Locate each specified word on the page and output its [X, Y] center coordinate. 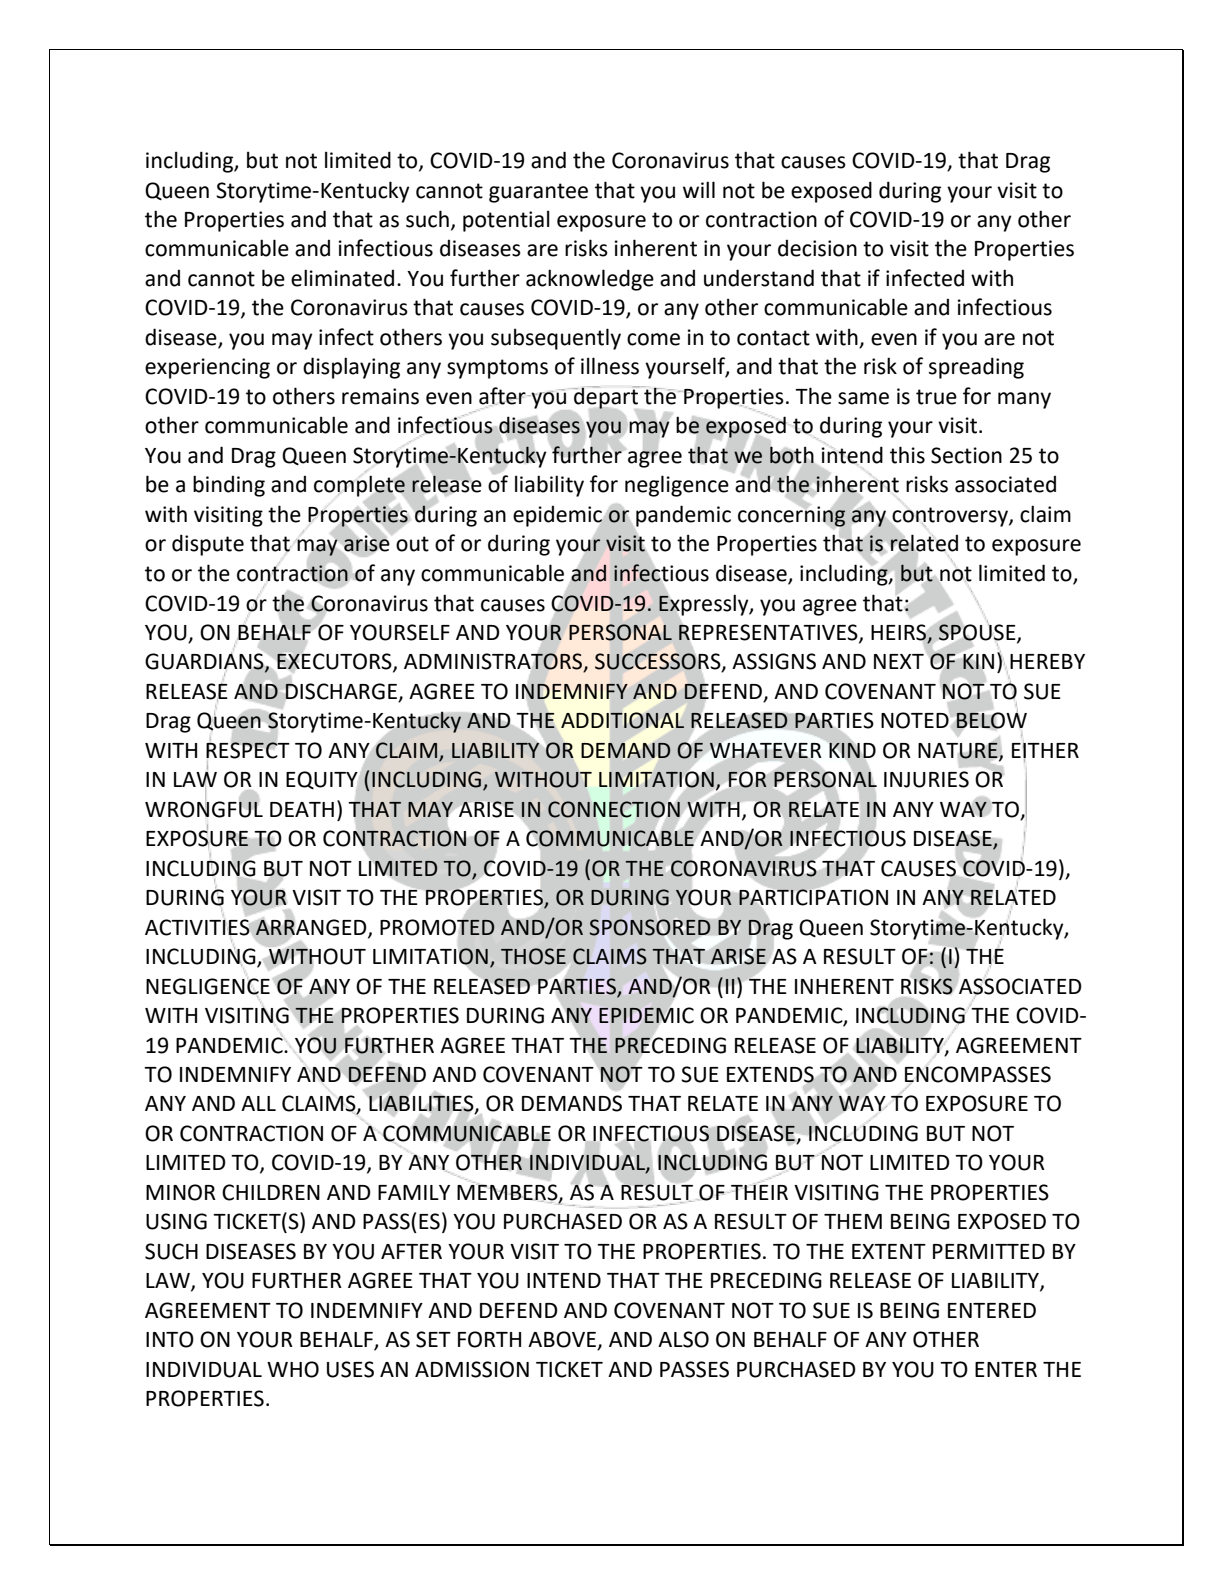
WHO [293, 1369]
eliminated [342, 278]
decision [817, 248]
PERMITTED [989, 1251]
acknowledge [590, 280]
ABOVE [563, 1340]
